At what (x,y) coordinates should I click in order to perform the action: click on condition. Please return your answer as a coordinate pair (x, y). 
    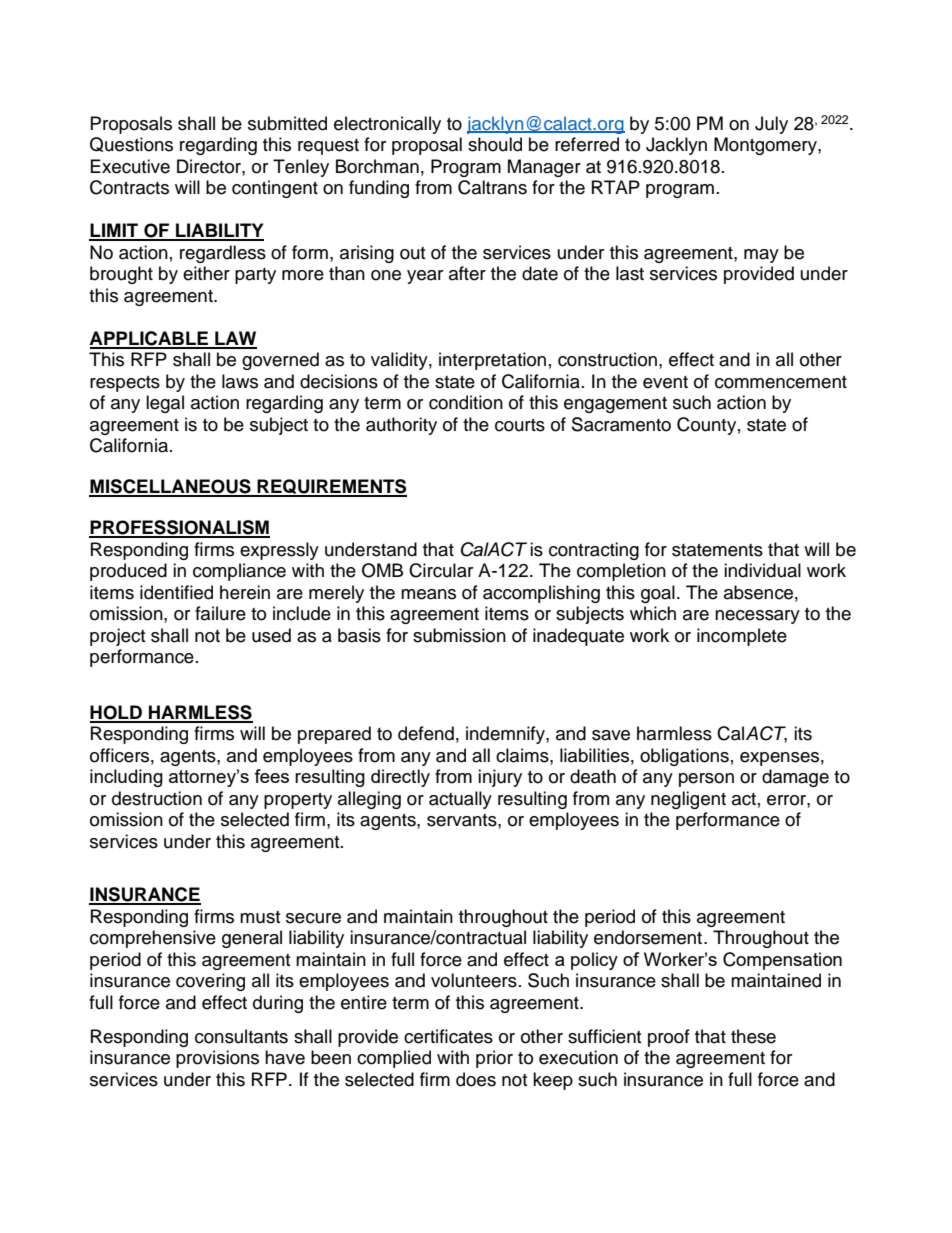
    Looking at the image, I should click on (466, 402).
